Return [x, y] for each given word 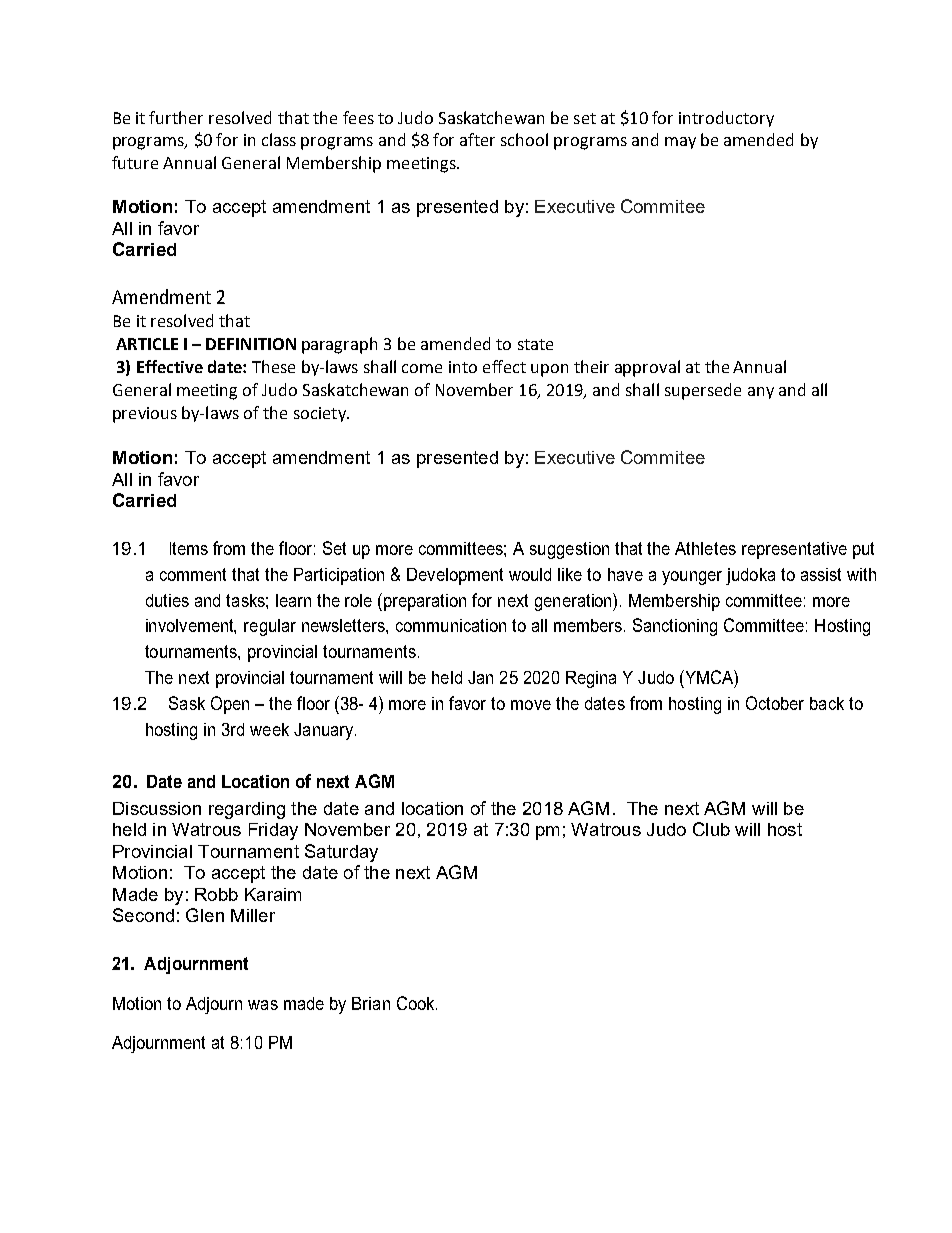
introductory [726, 119]
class [279, 139]
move [531, 705]
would [530, 574]
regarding [247, 810]
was [263, 1005]
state [535, 344]
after [477, 139]
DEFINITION [251, 344]
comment [193, 574]
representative [794, 550]
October [775, 703]
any [761, 393]
